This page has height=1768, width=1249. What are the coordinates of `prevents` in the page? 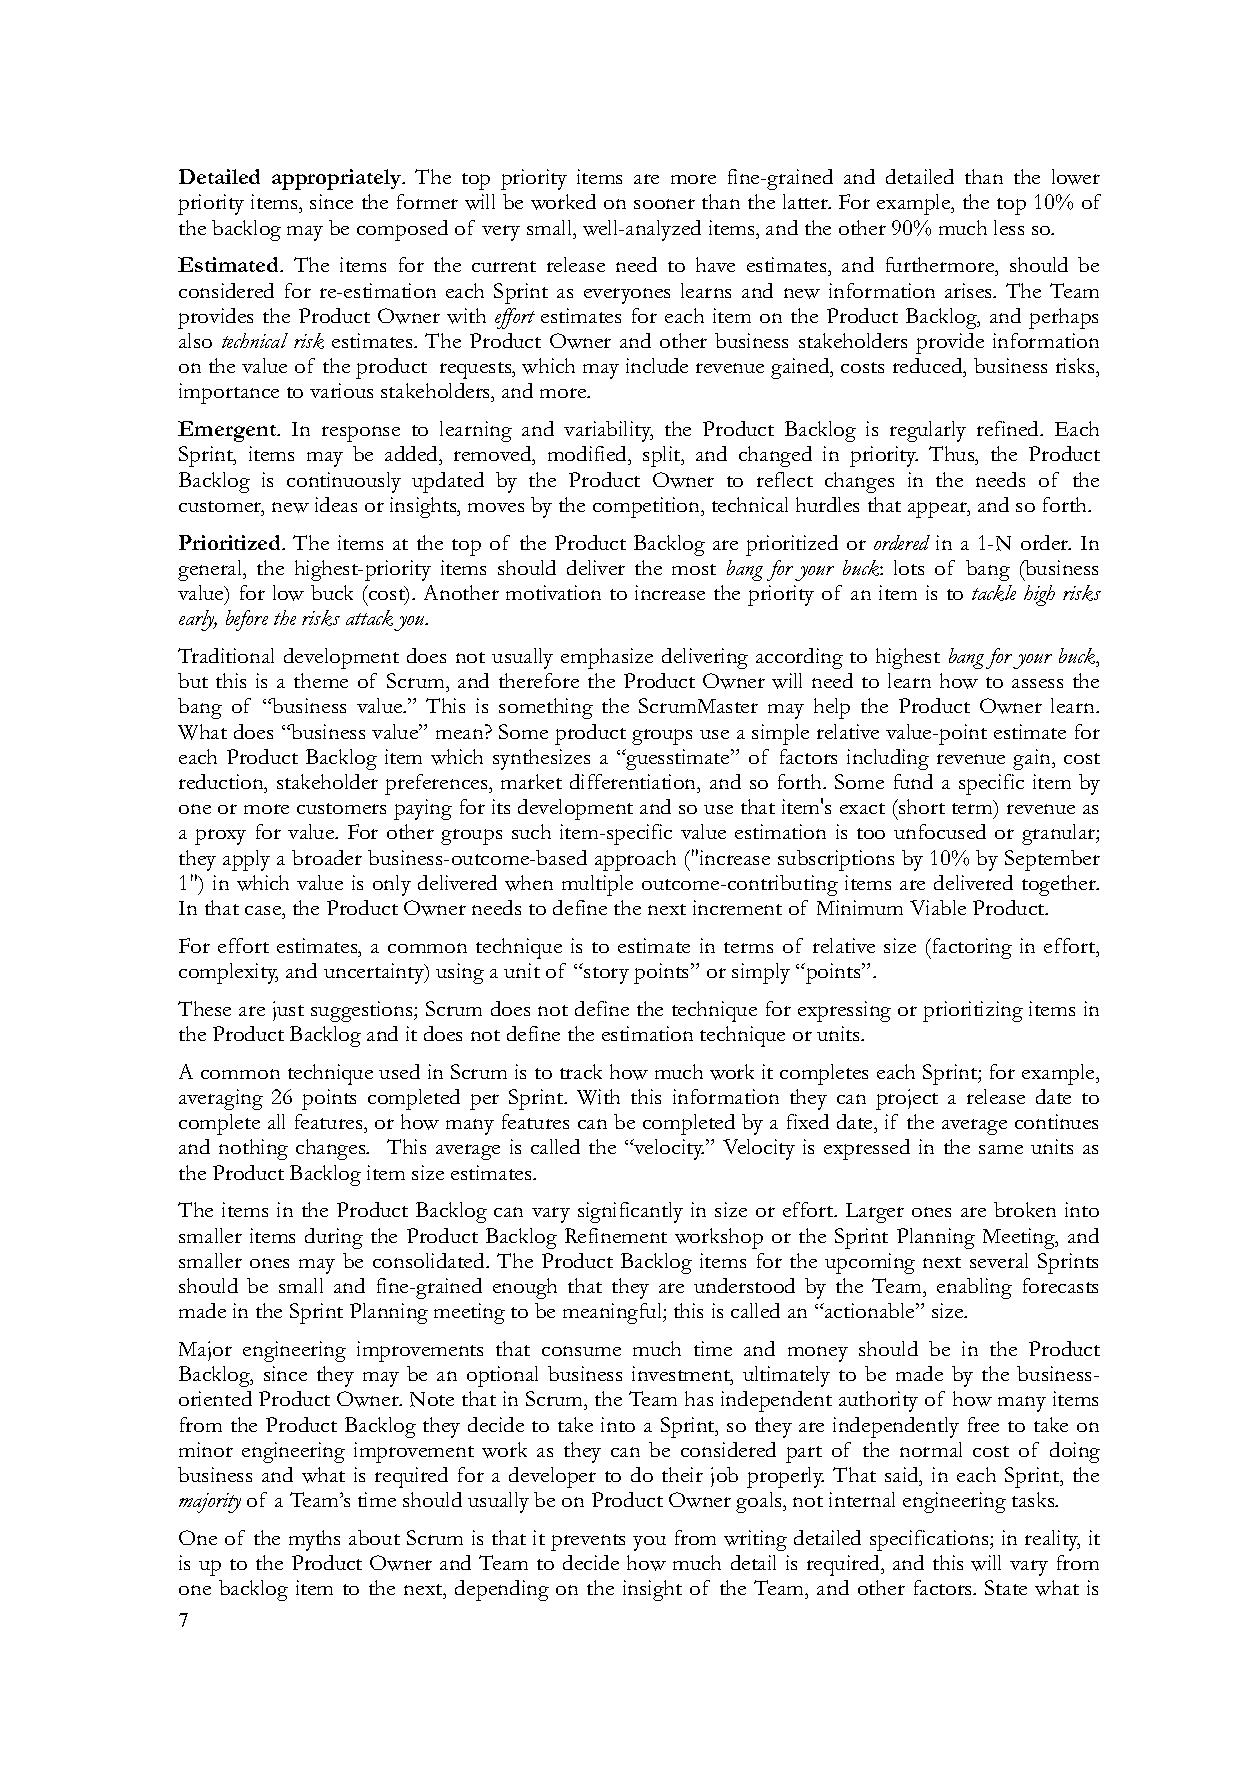 It's located at (588, 1542).
